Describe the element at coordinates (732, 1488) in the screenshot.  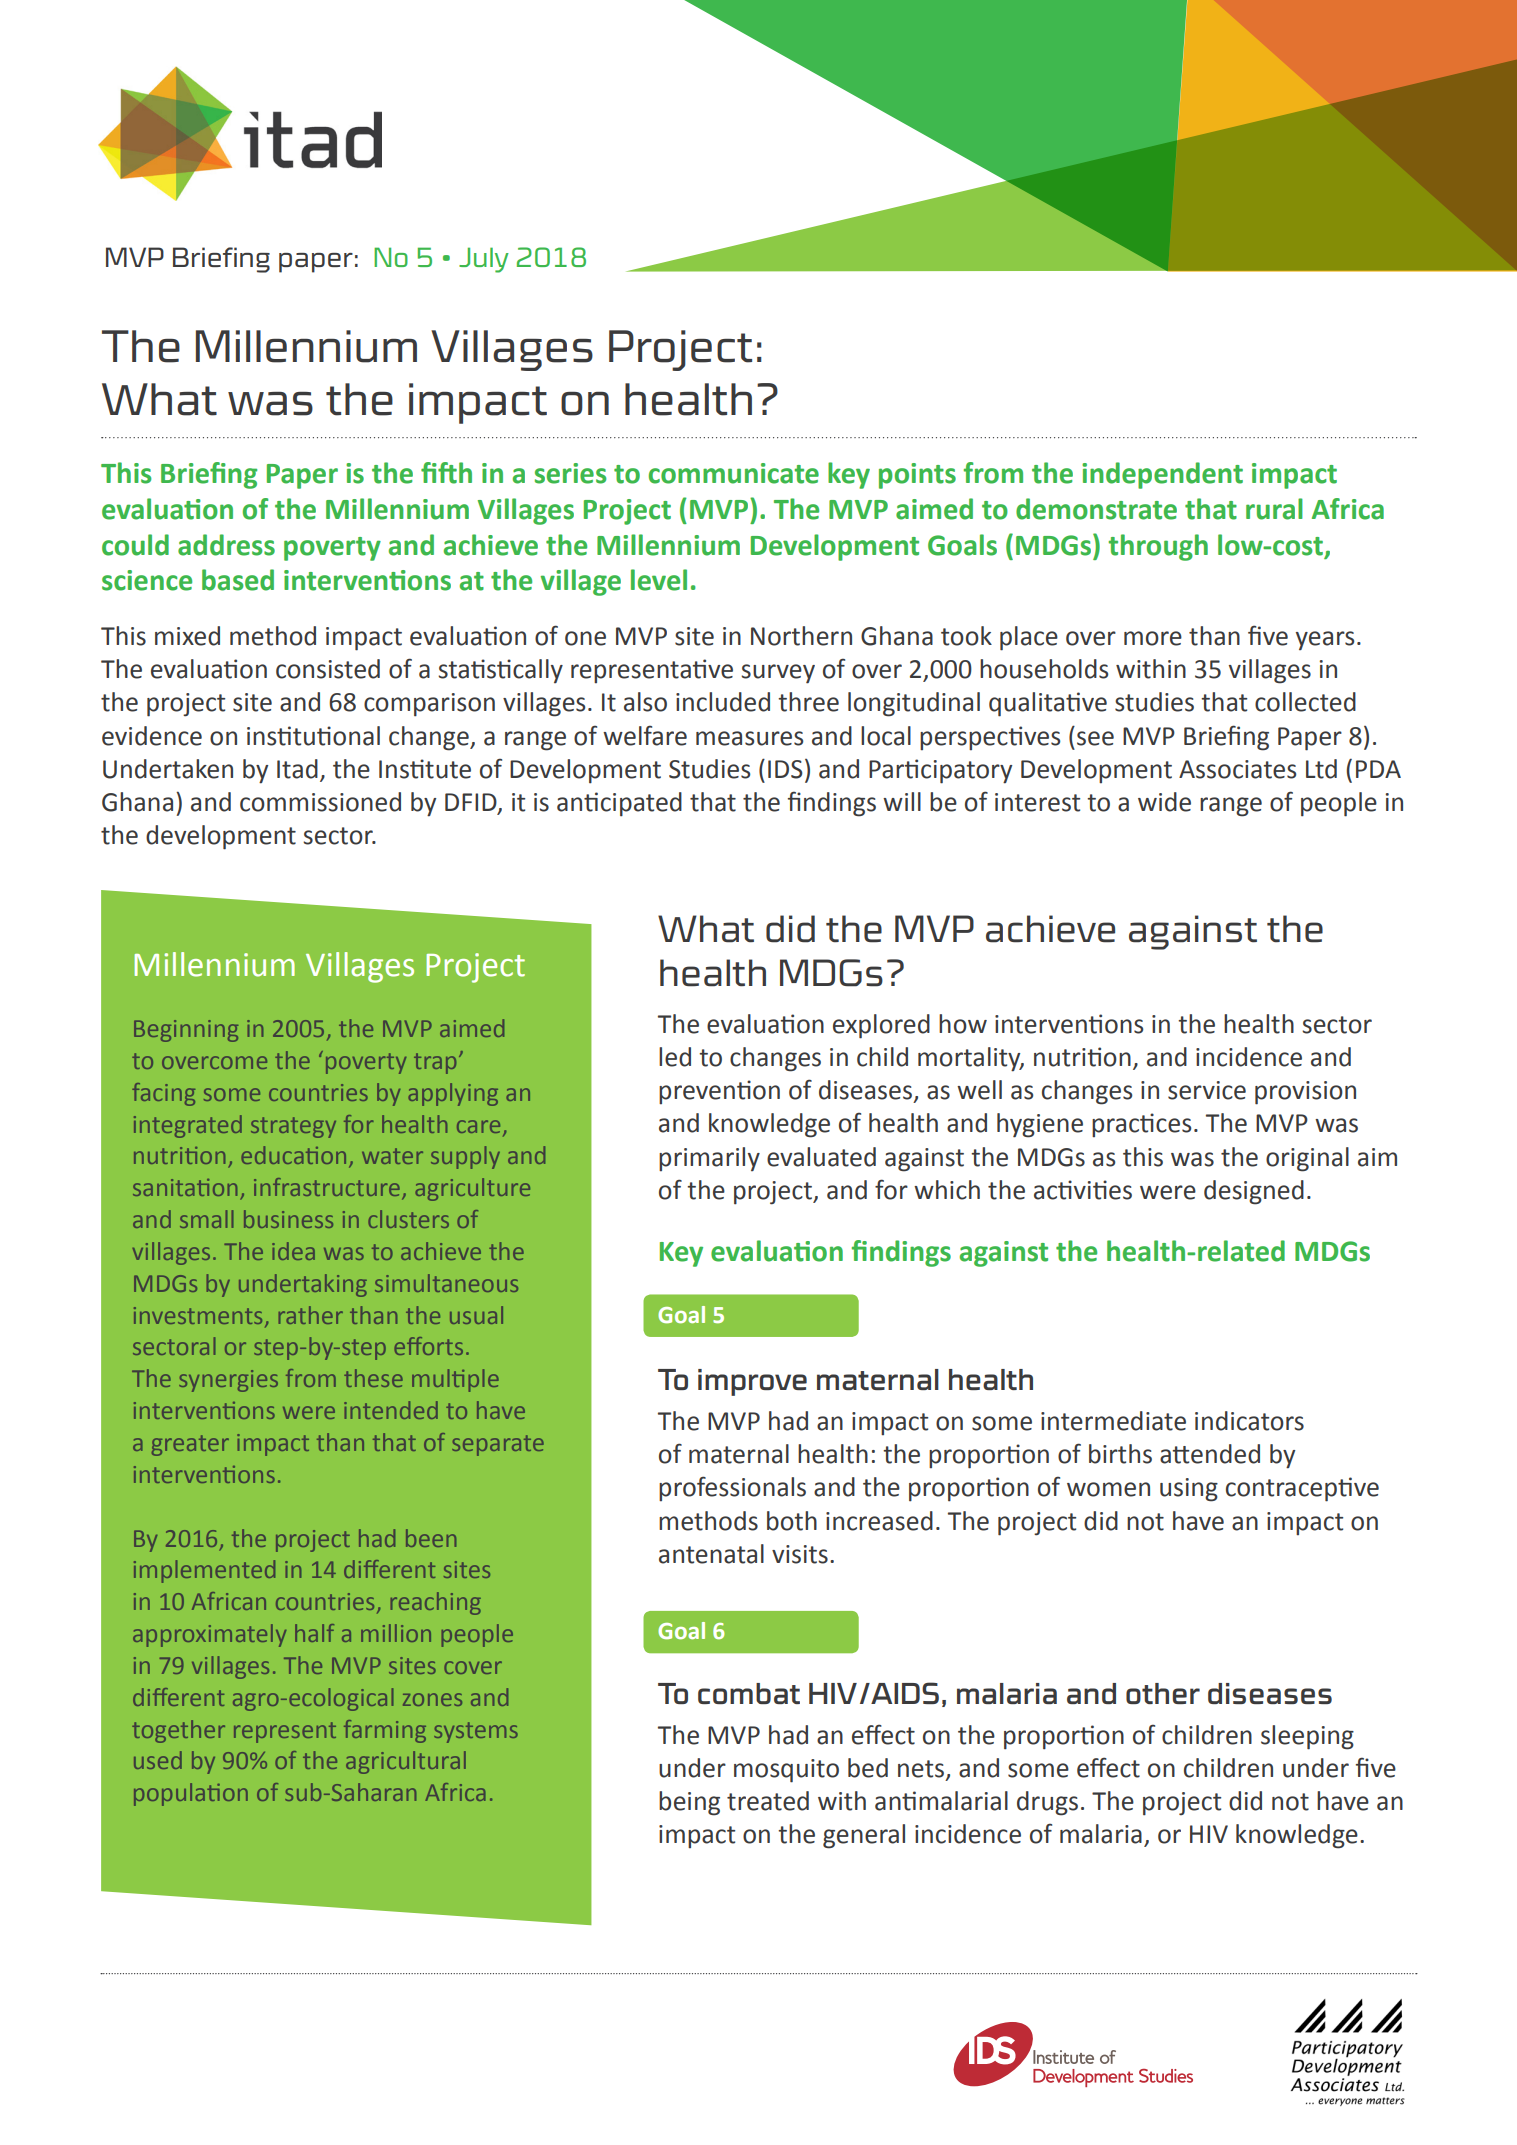
I see `professionals` at that location.
